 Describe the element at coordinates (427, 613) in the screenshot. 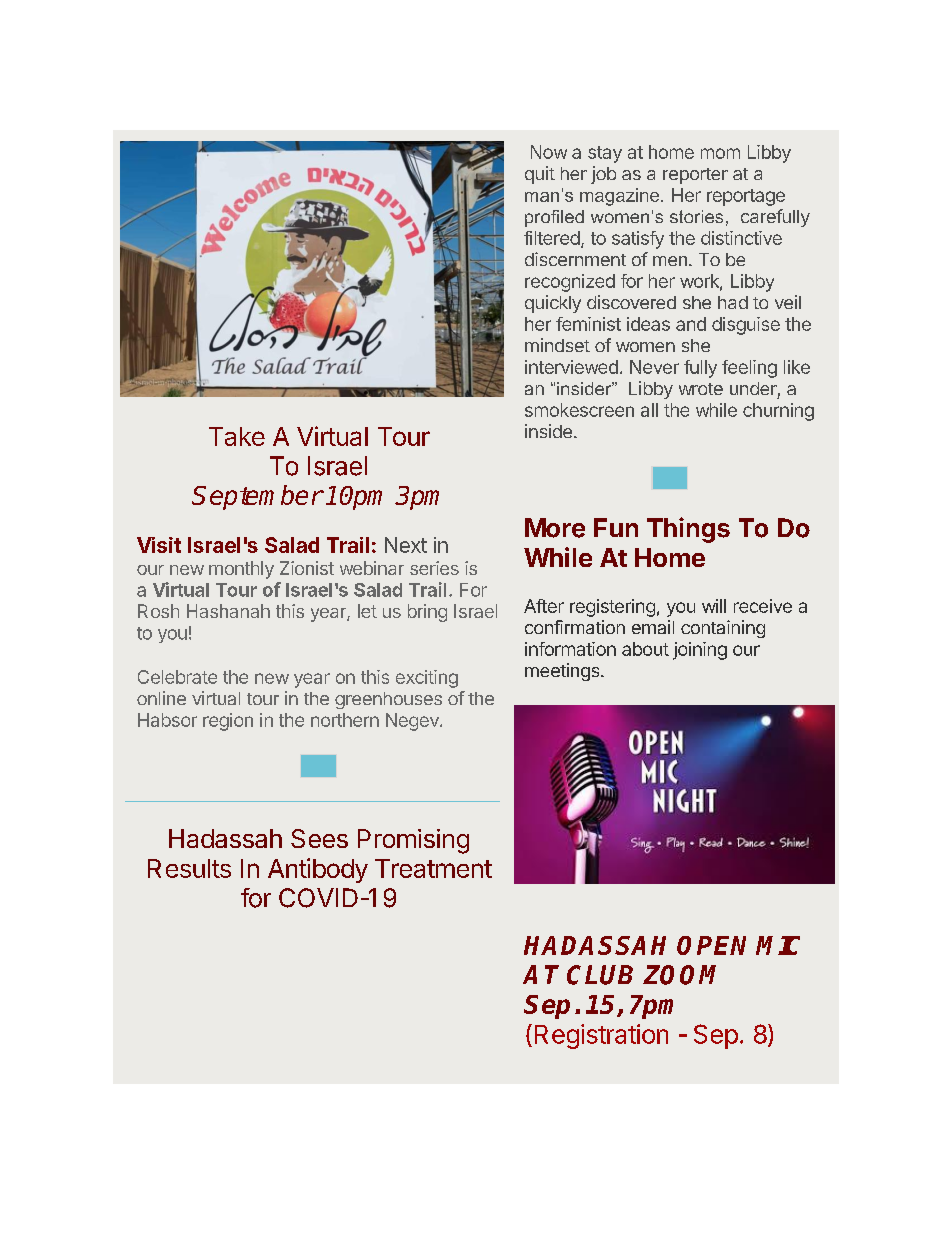

I see `bring` at that location.
